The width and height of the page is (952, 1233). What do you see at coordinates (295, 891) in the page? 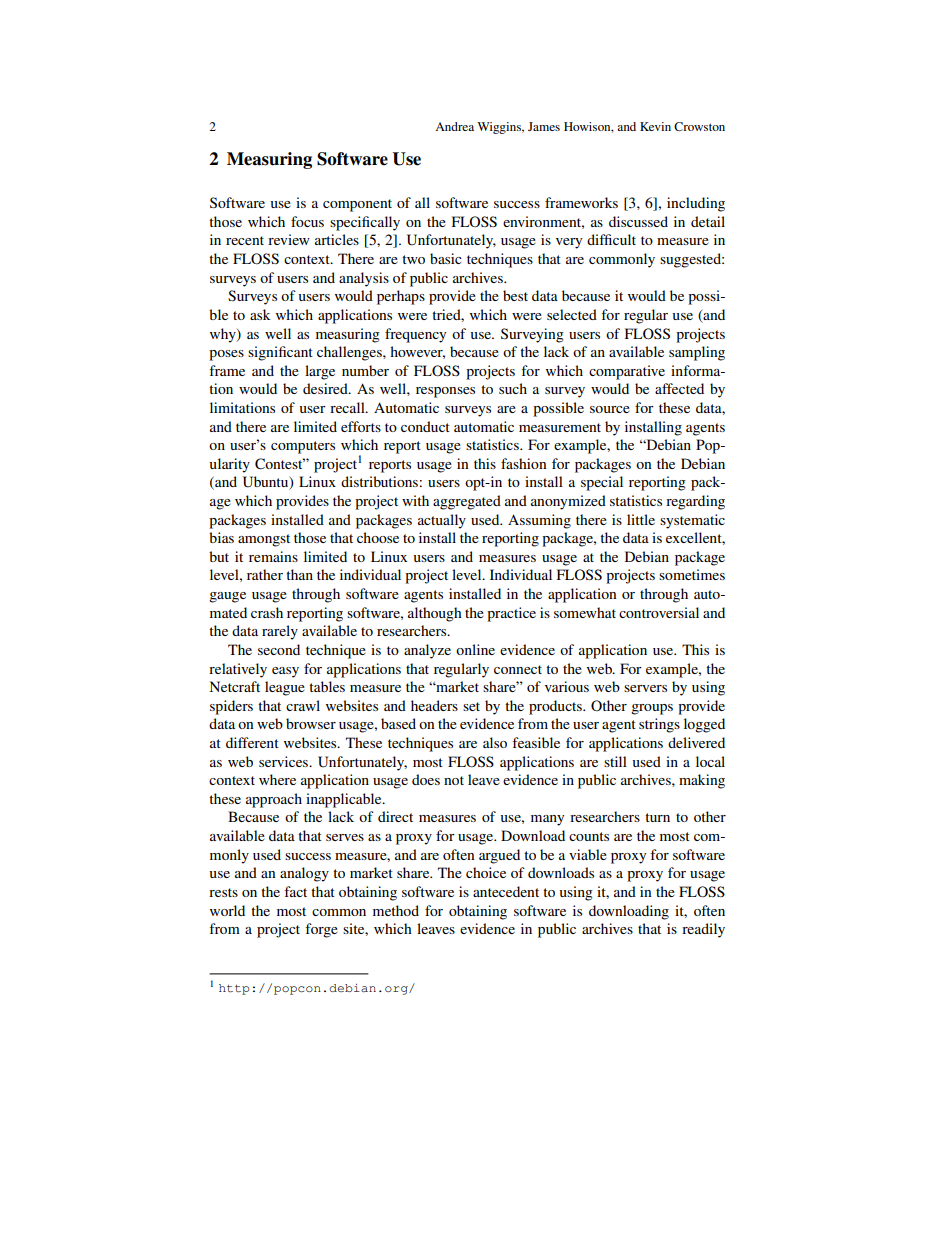
I see `fact` at bounding box center [295, 891].
